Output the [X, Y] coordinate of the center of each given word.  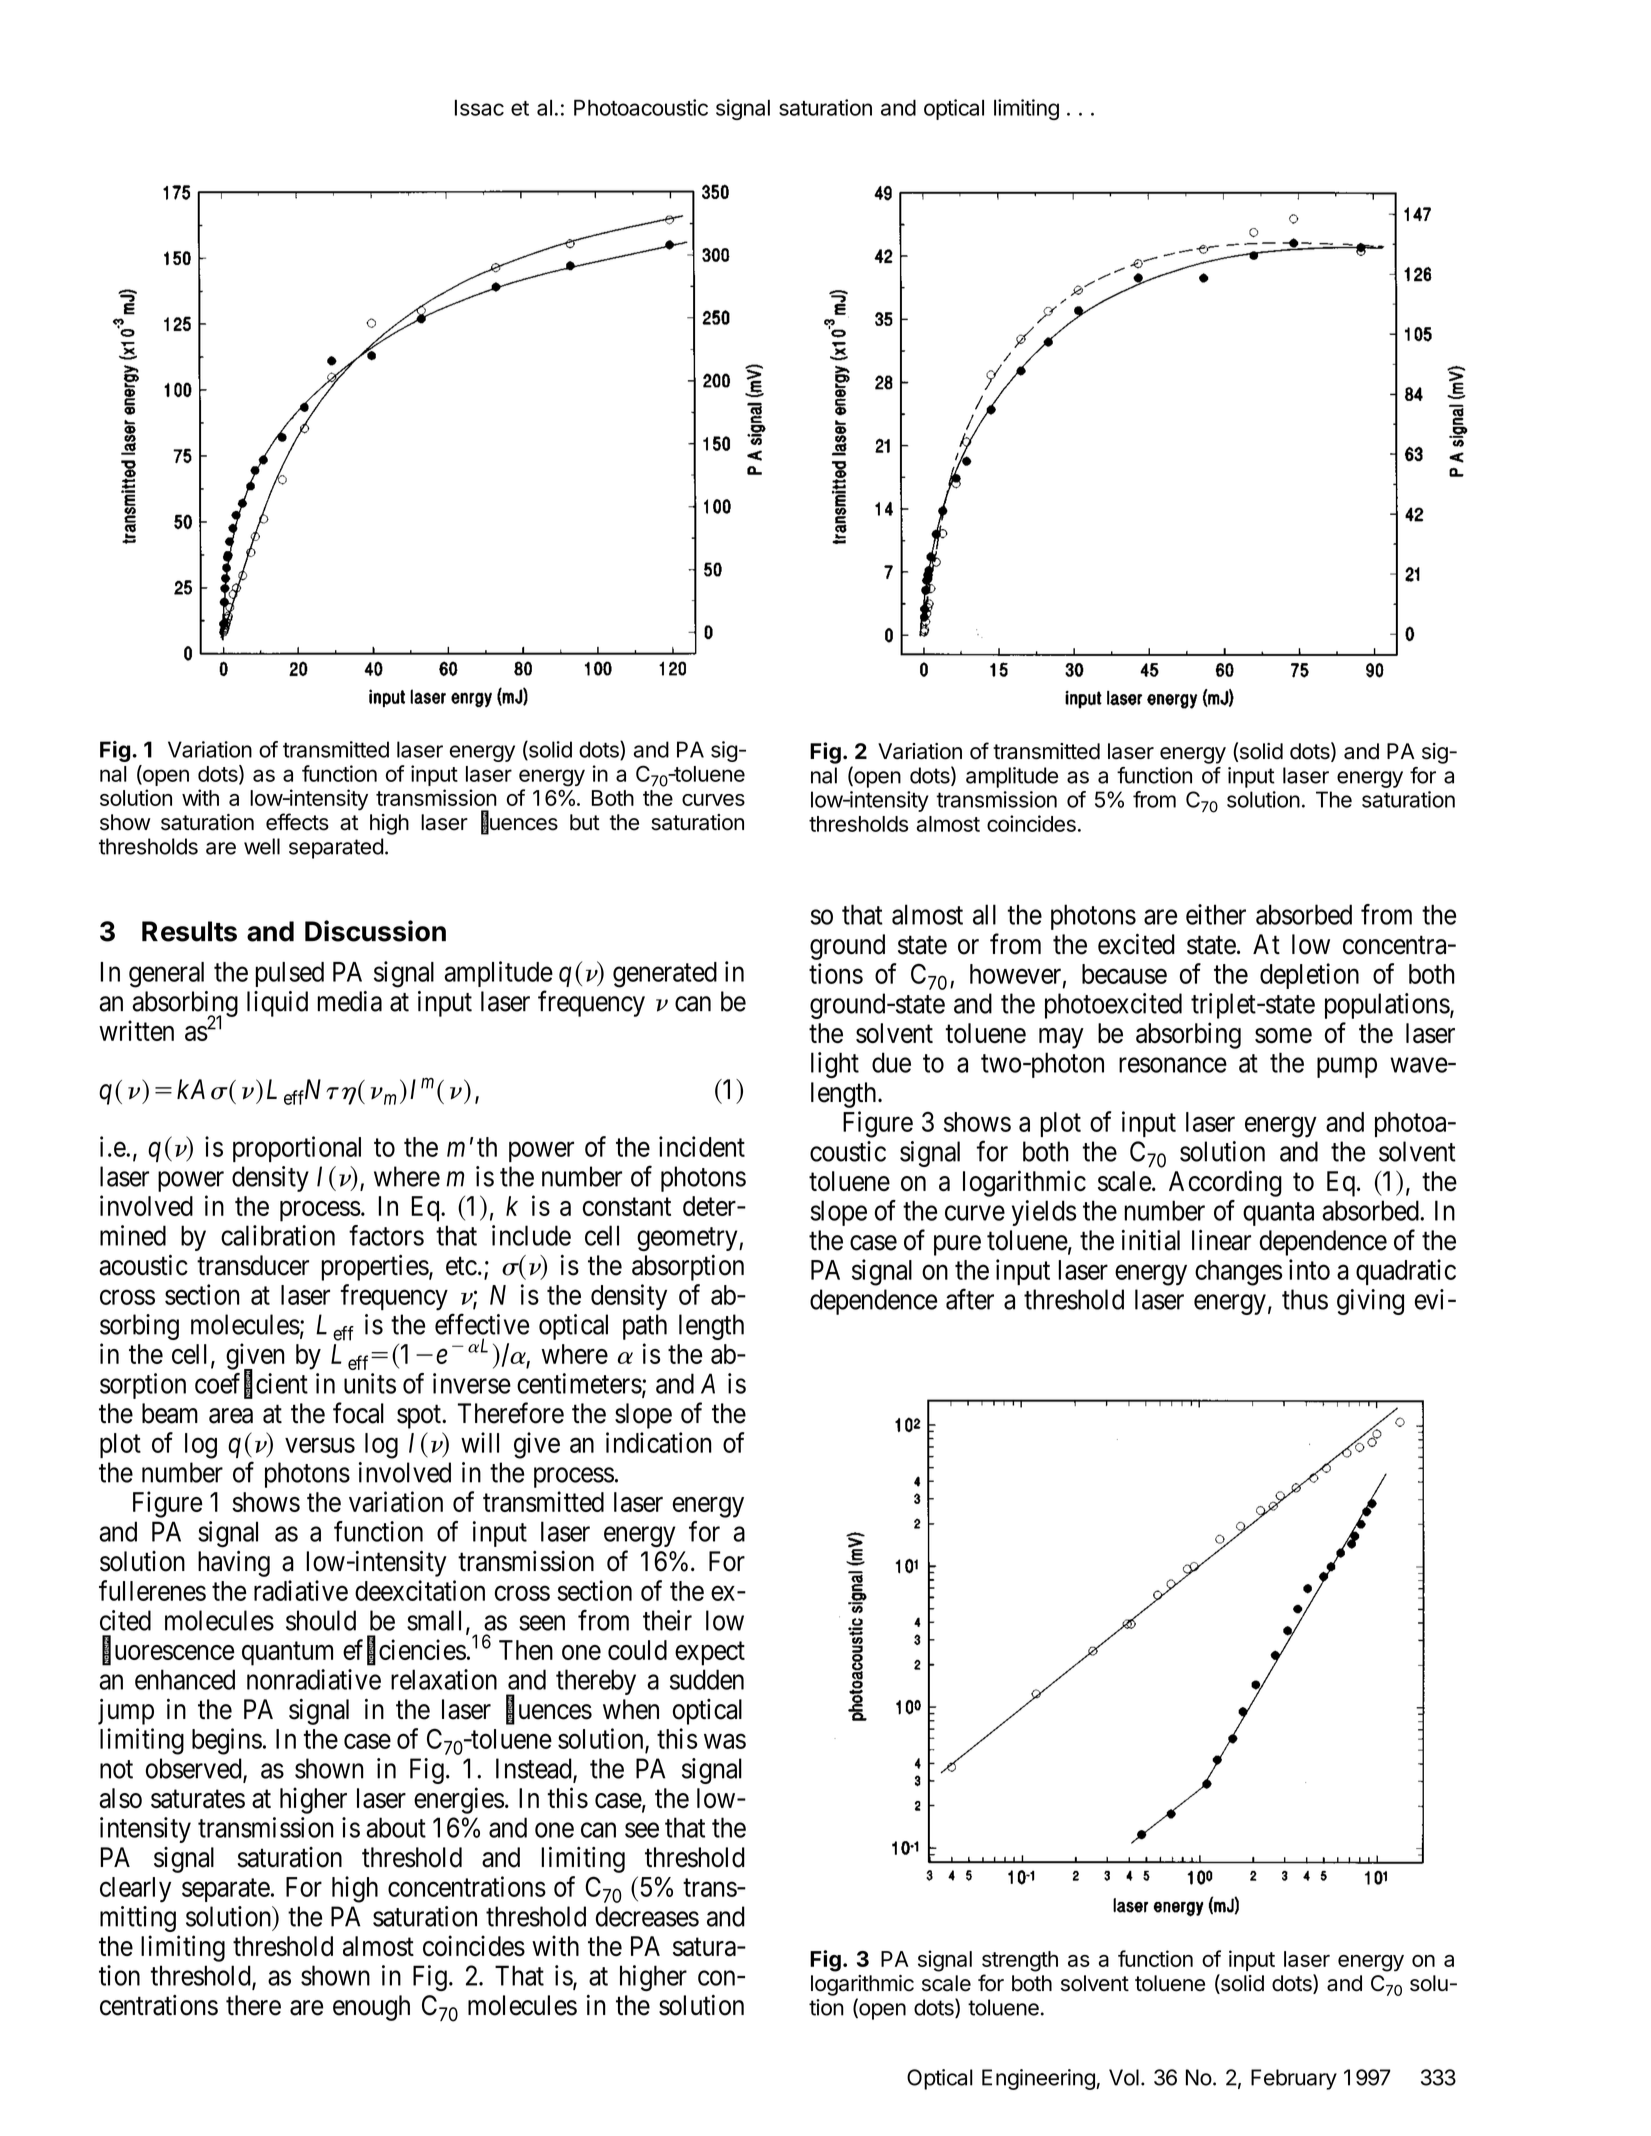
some [1283, 1036]
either [1216, 914]
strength [1020, 1961]
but [585, 822]
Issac [479, 107]
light [835, 1065]
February [1294, 2079]
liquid [277, 1004]
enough [371, 2008]
